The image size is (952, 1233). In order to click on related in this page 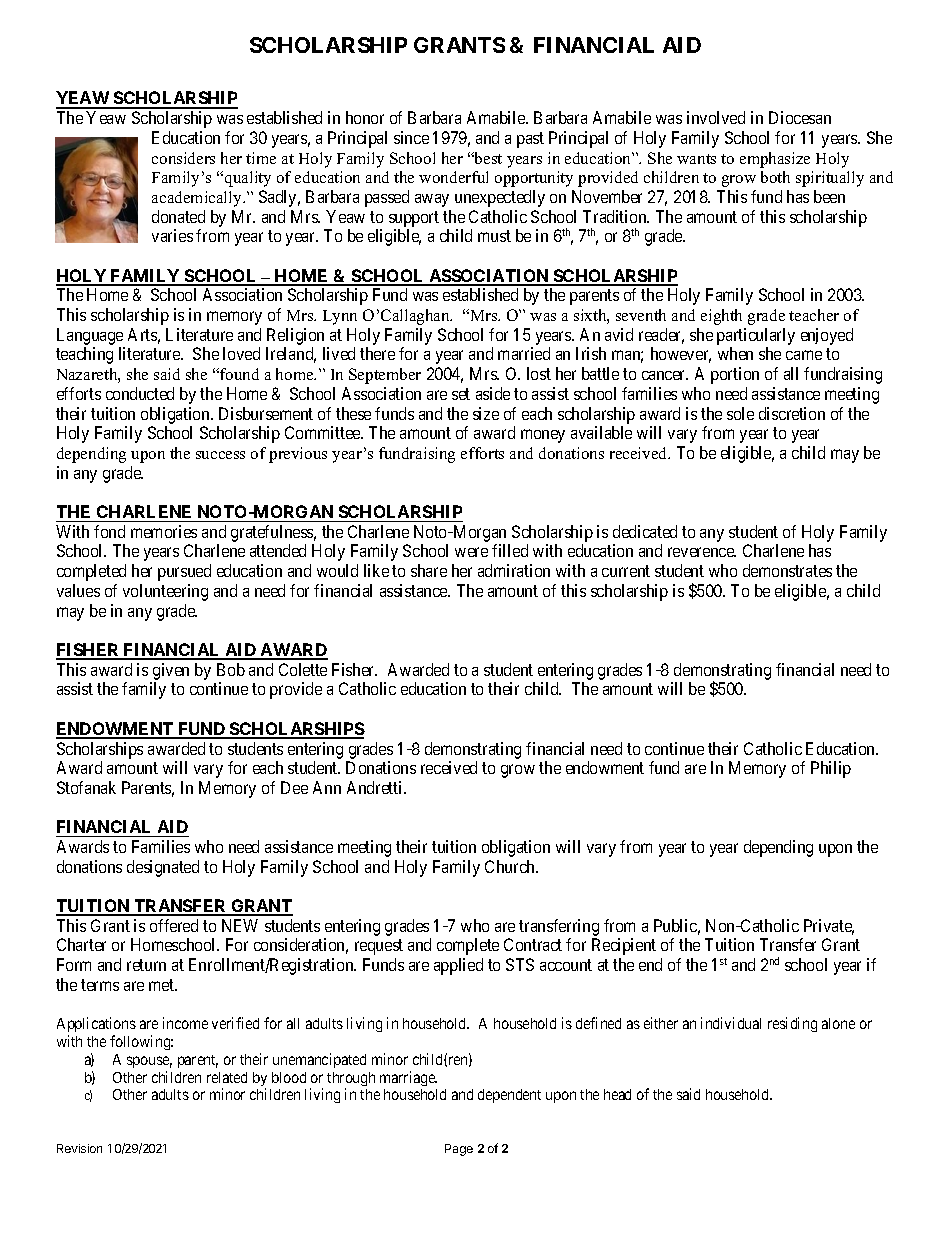, I will do `click(227, 1077)`.
